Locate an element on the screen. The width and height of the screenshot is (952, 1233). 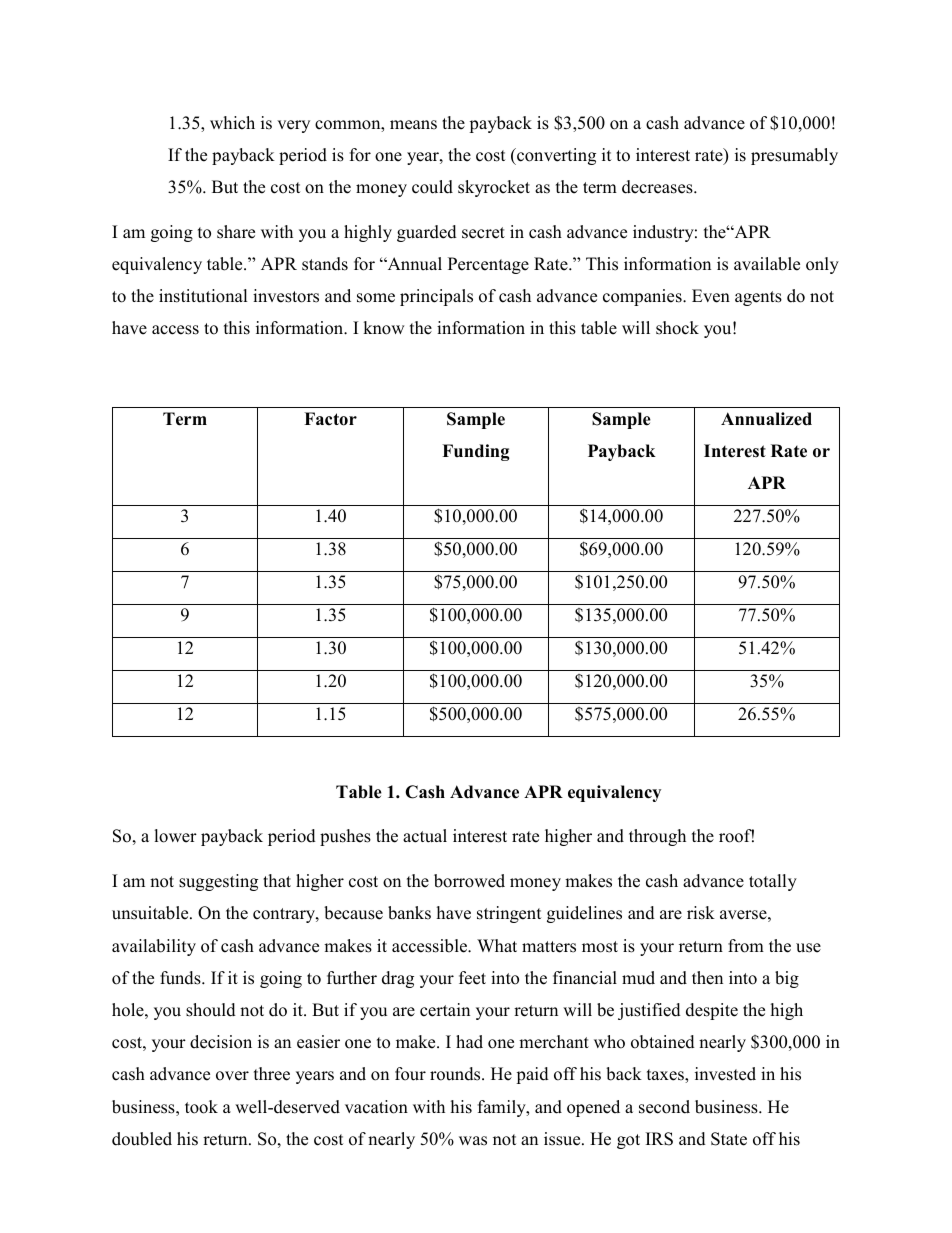
actual is located at coordinates (425, 836).
